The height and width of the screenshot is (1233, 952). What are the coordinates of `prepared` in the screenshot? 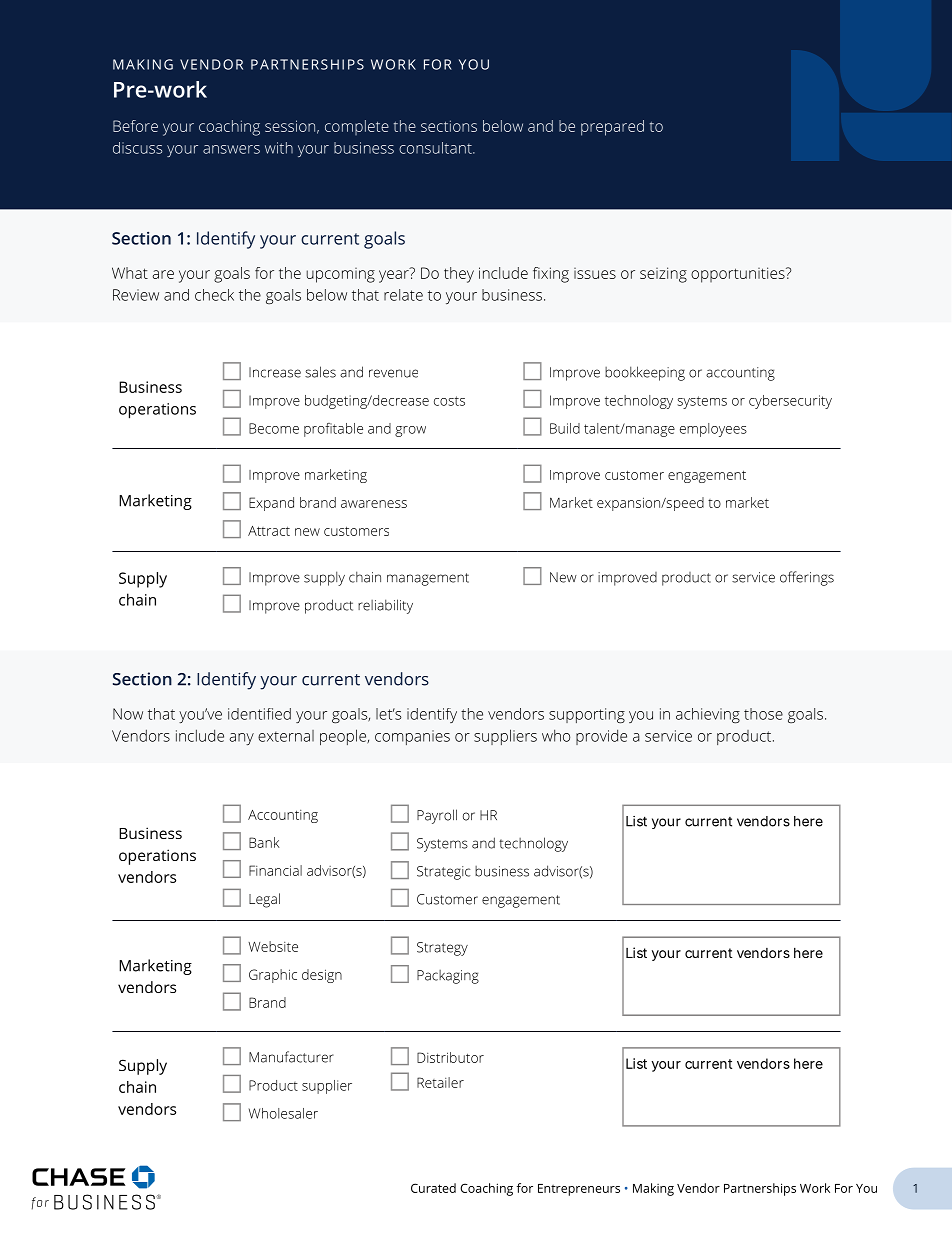 It's located at (612, 128).
